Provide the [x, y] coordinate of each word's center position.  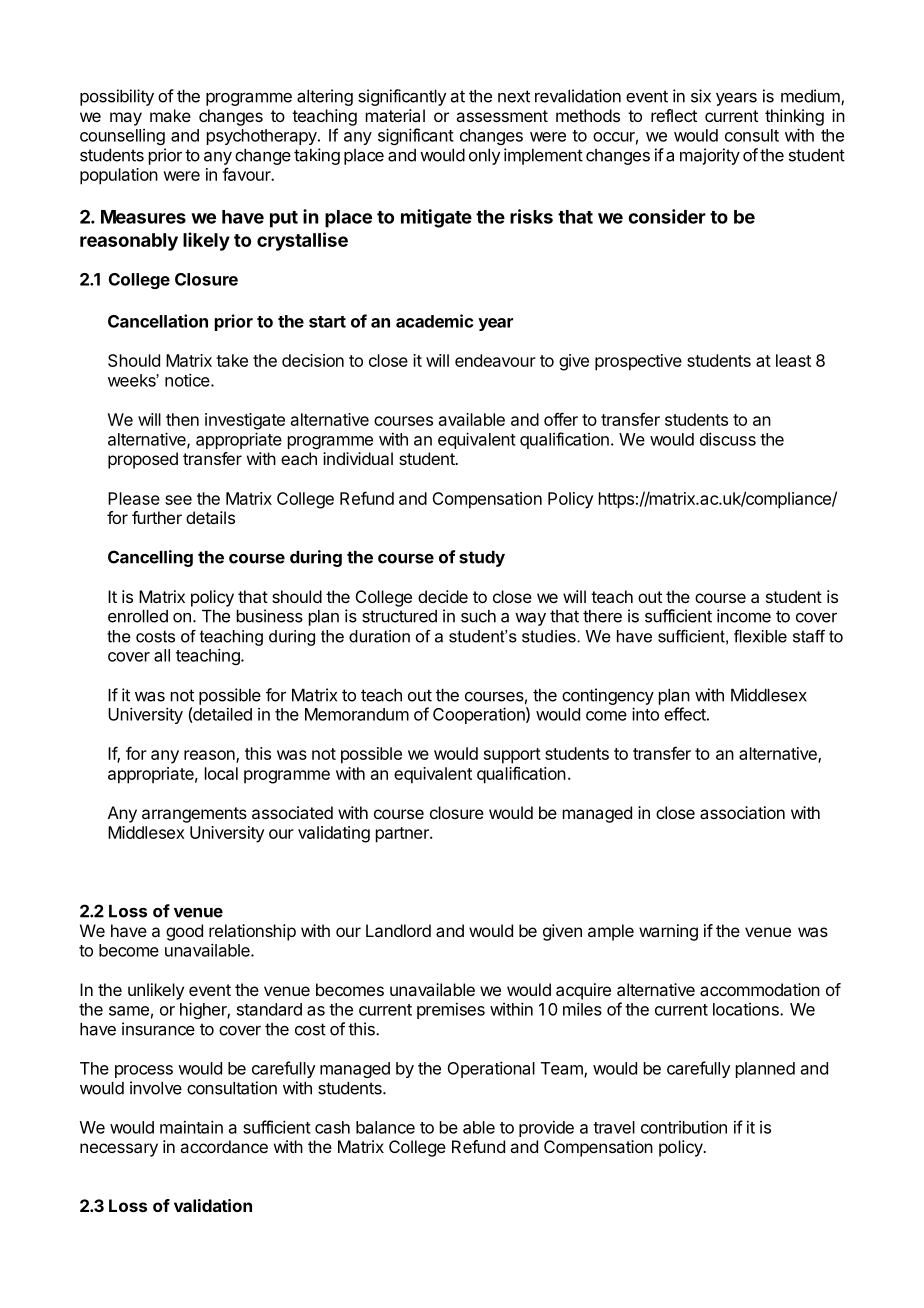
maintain [191, 1127]
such [478, 616]
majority [710, 156]
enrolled [138, 616]
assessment [502, 116]
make [170, 115]
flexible [760, 636]
